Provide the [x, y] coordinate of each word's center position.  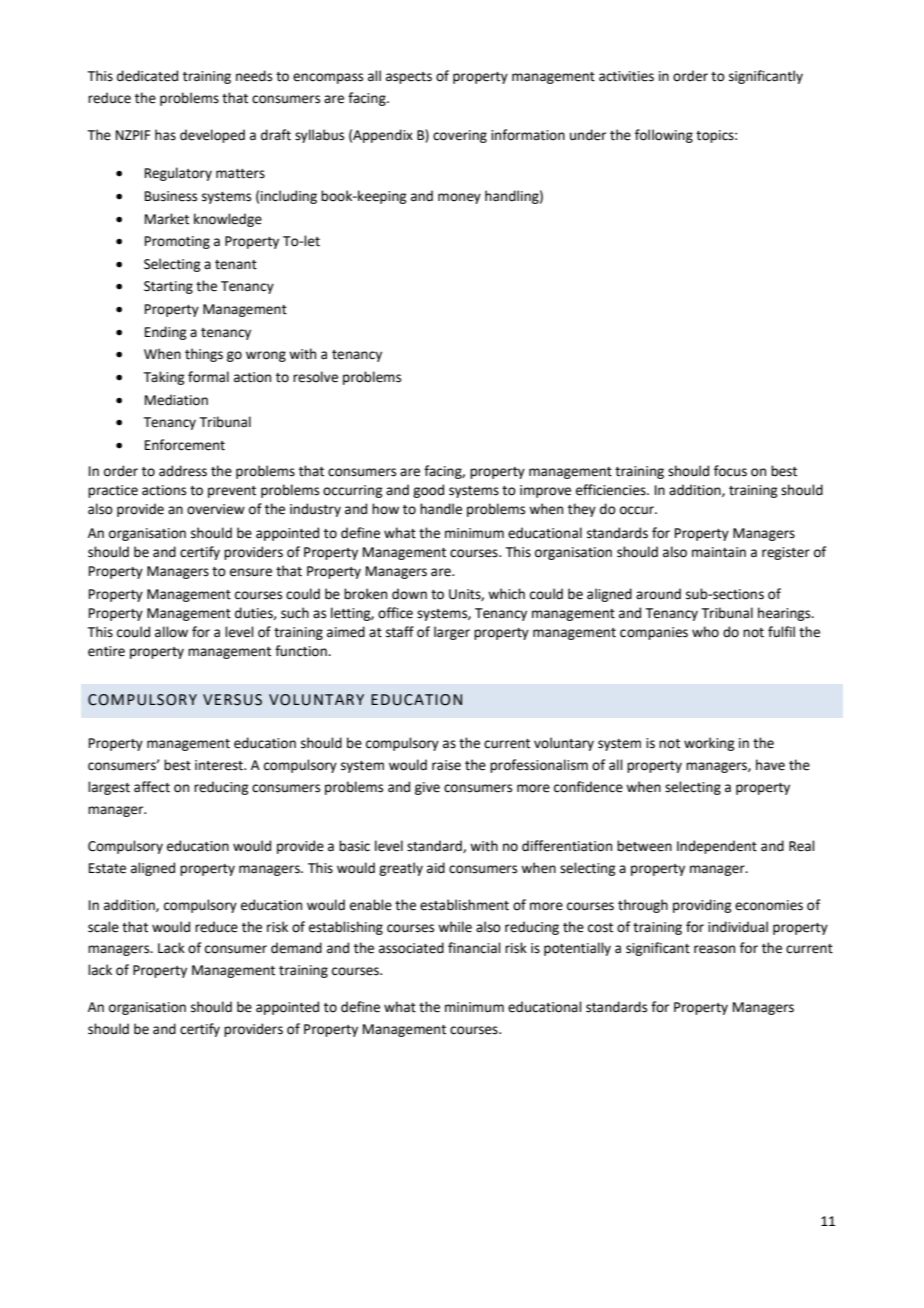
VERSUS [232, 700]
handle [441, 509]
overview [216, 509]
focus [730, 471]
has [165, 135]
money [459, 198]
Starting [168, 287]
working [709, 744]
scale [103, 927]
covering [460, 136]
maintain [719, 552]
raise [446, 765]
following [664, 136]
